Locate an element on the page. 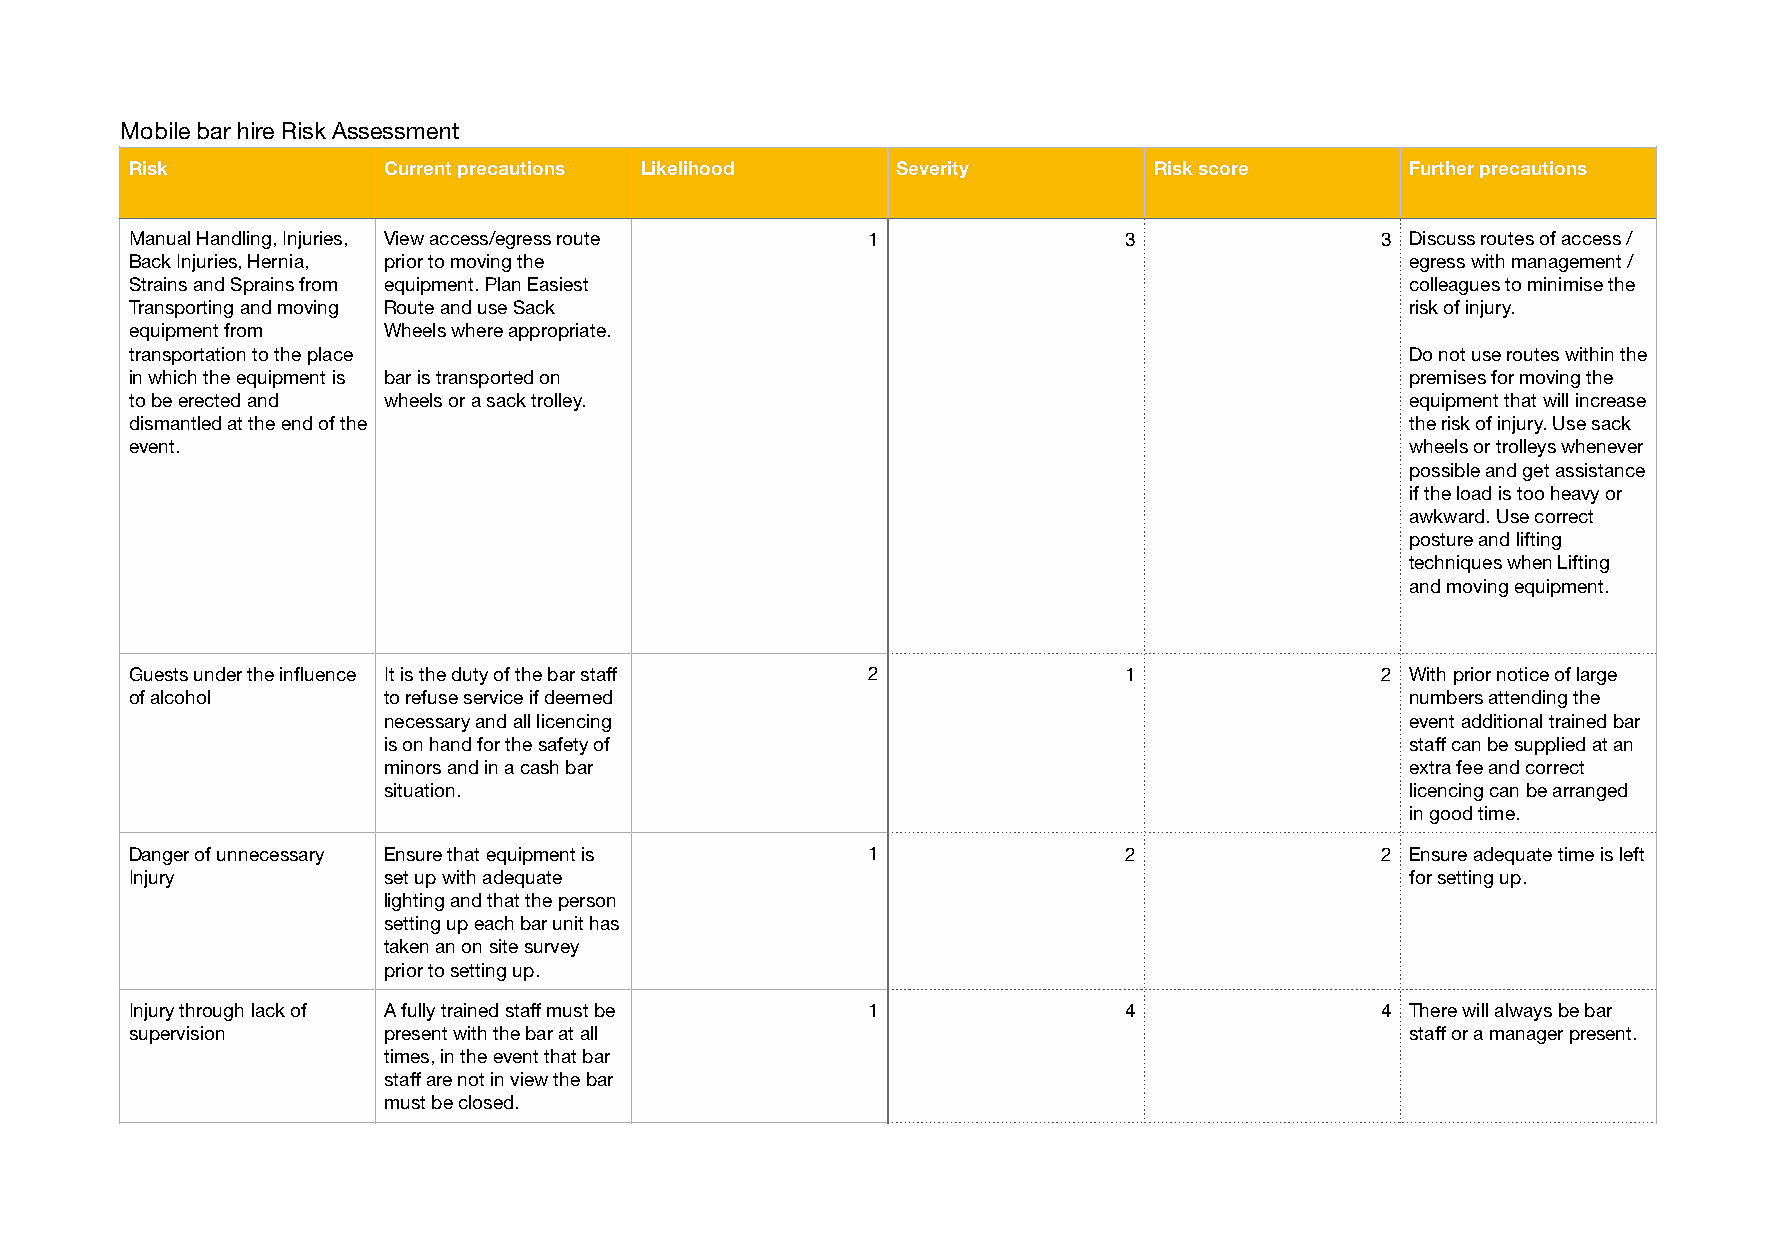  are is located at coordinates (439, 1081).
